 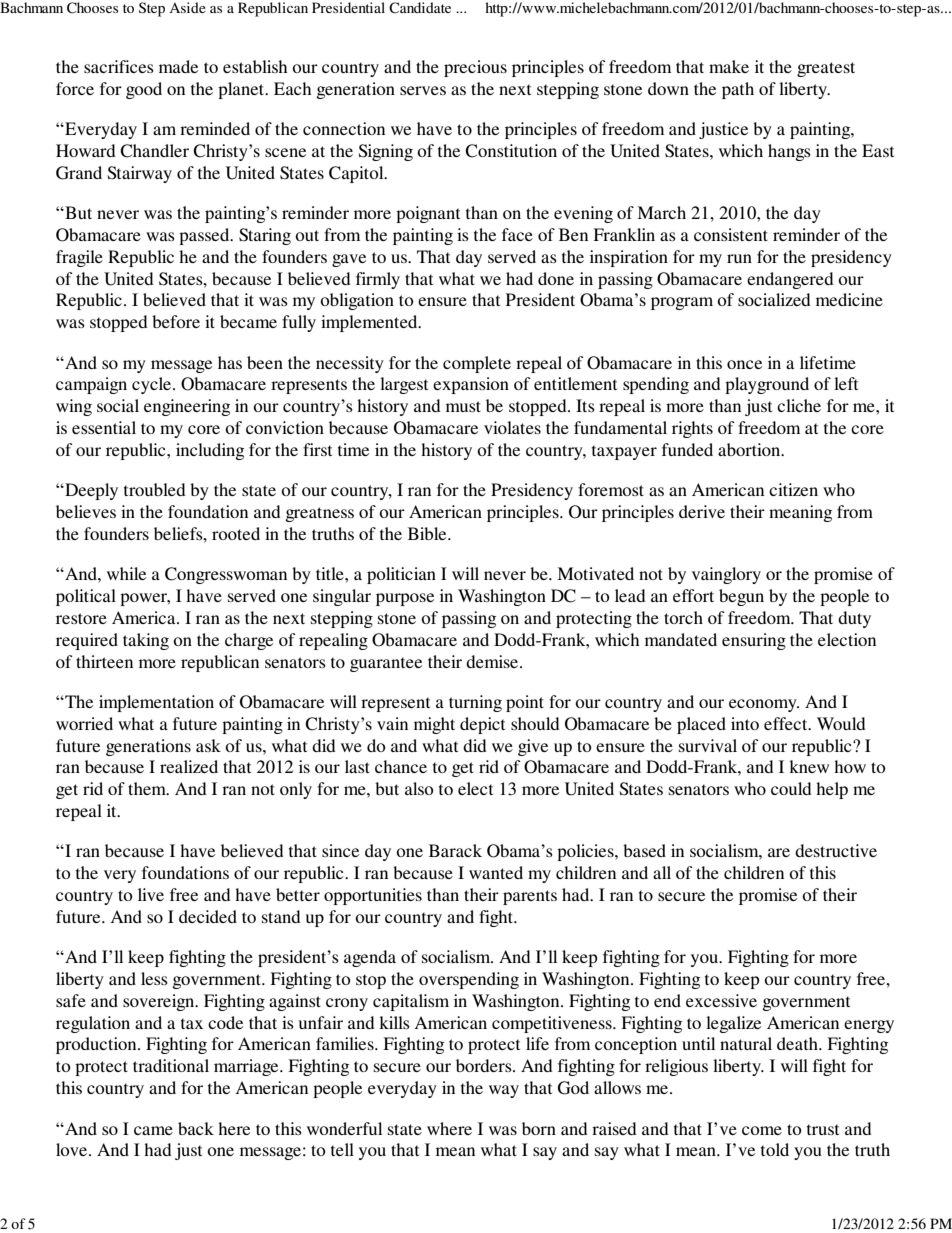 I want to click on knew, so click(x=809, y=766).
